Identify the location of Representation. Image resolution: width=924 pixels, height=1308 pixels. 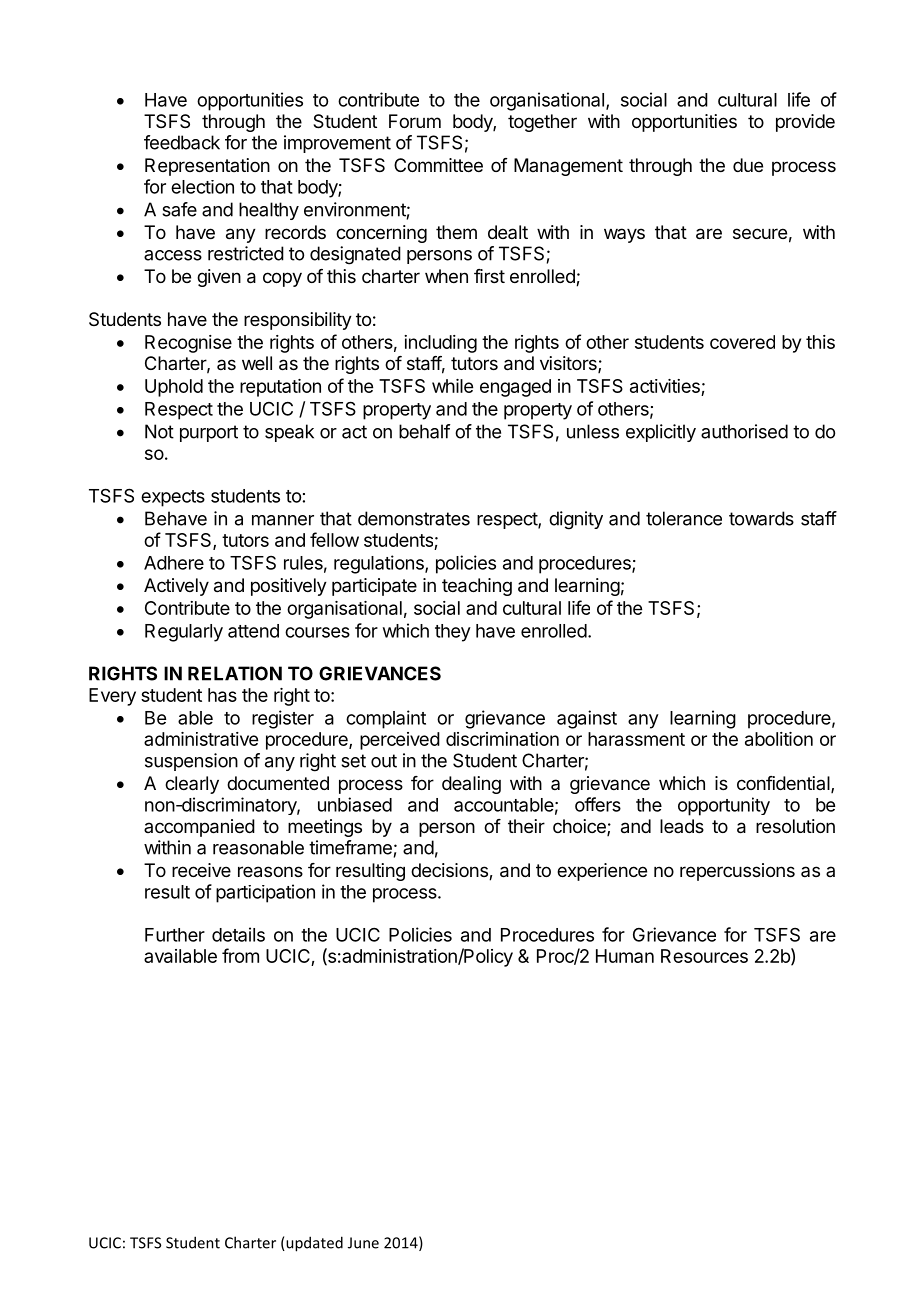
(207, 167).
